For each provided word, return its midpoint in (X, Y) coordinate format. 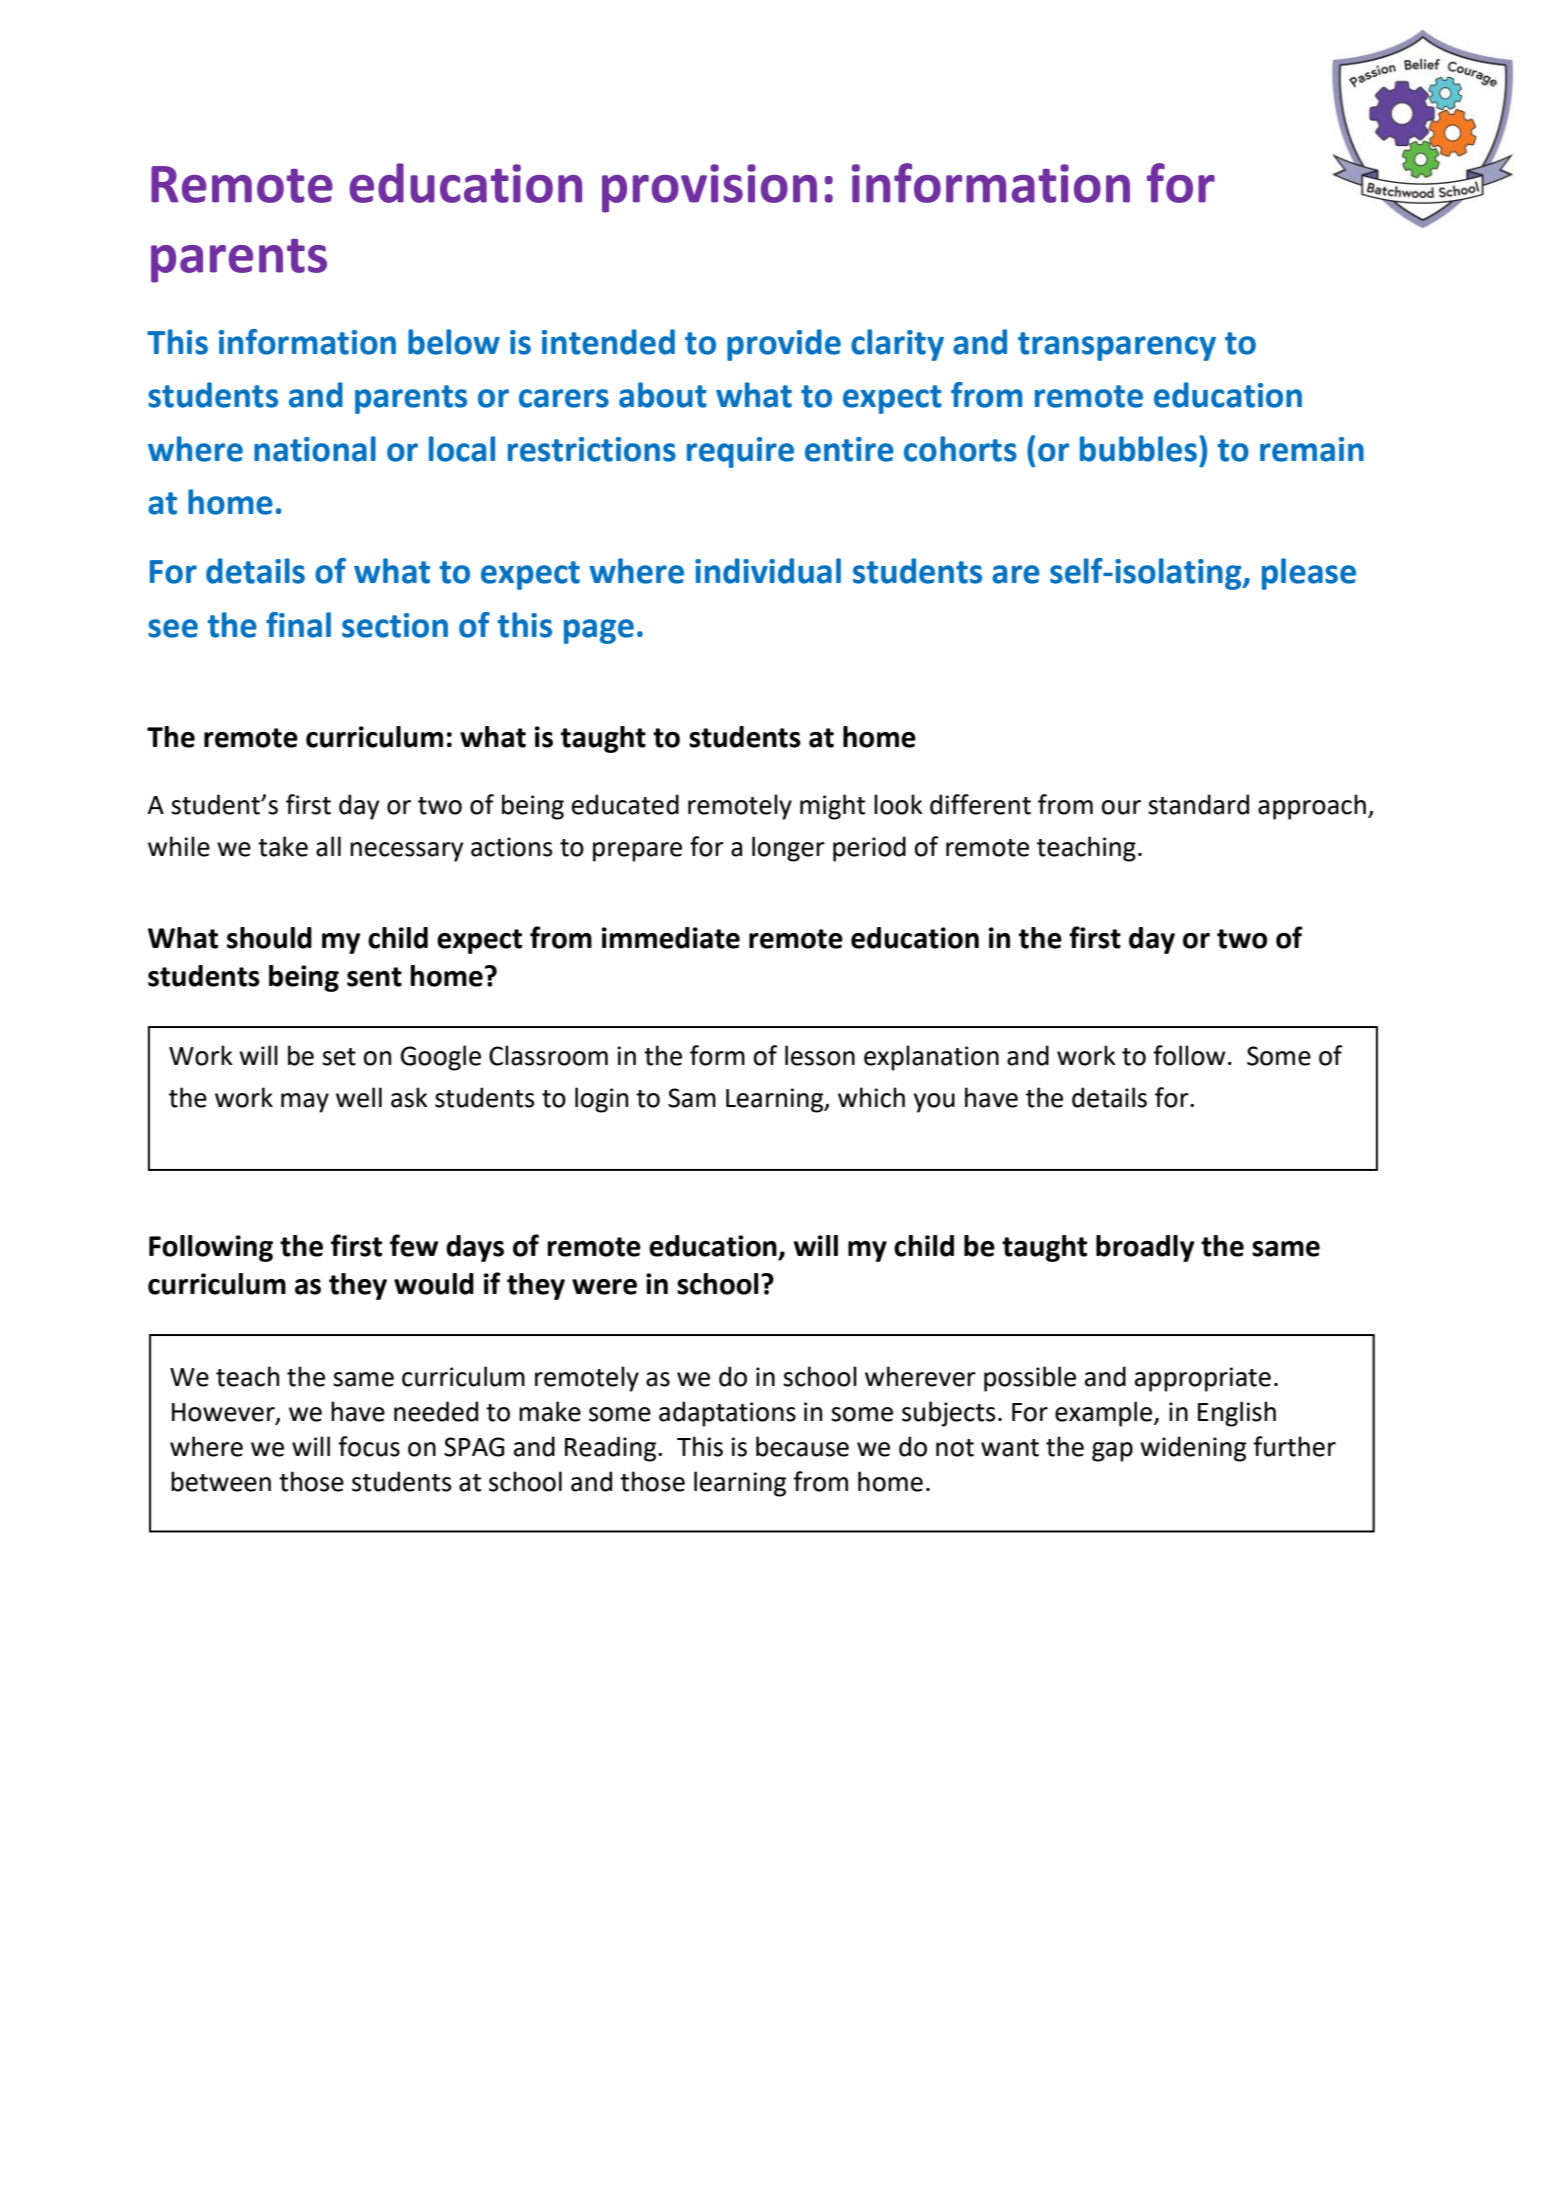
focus (369, 1446)
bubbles (1138, 449)
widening (1193, 1449)
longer (788, 849)
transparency (1117, 346)
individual (768, 571)
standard (1198, 804)
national (315, 449)
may (305, 1103)
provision (709, 188)
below (454, 342)
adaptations (727, 1414)
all (328, 846)
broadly (1145, 1248)
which (871, 1097)
